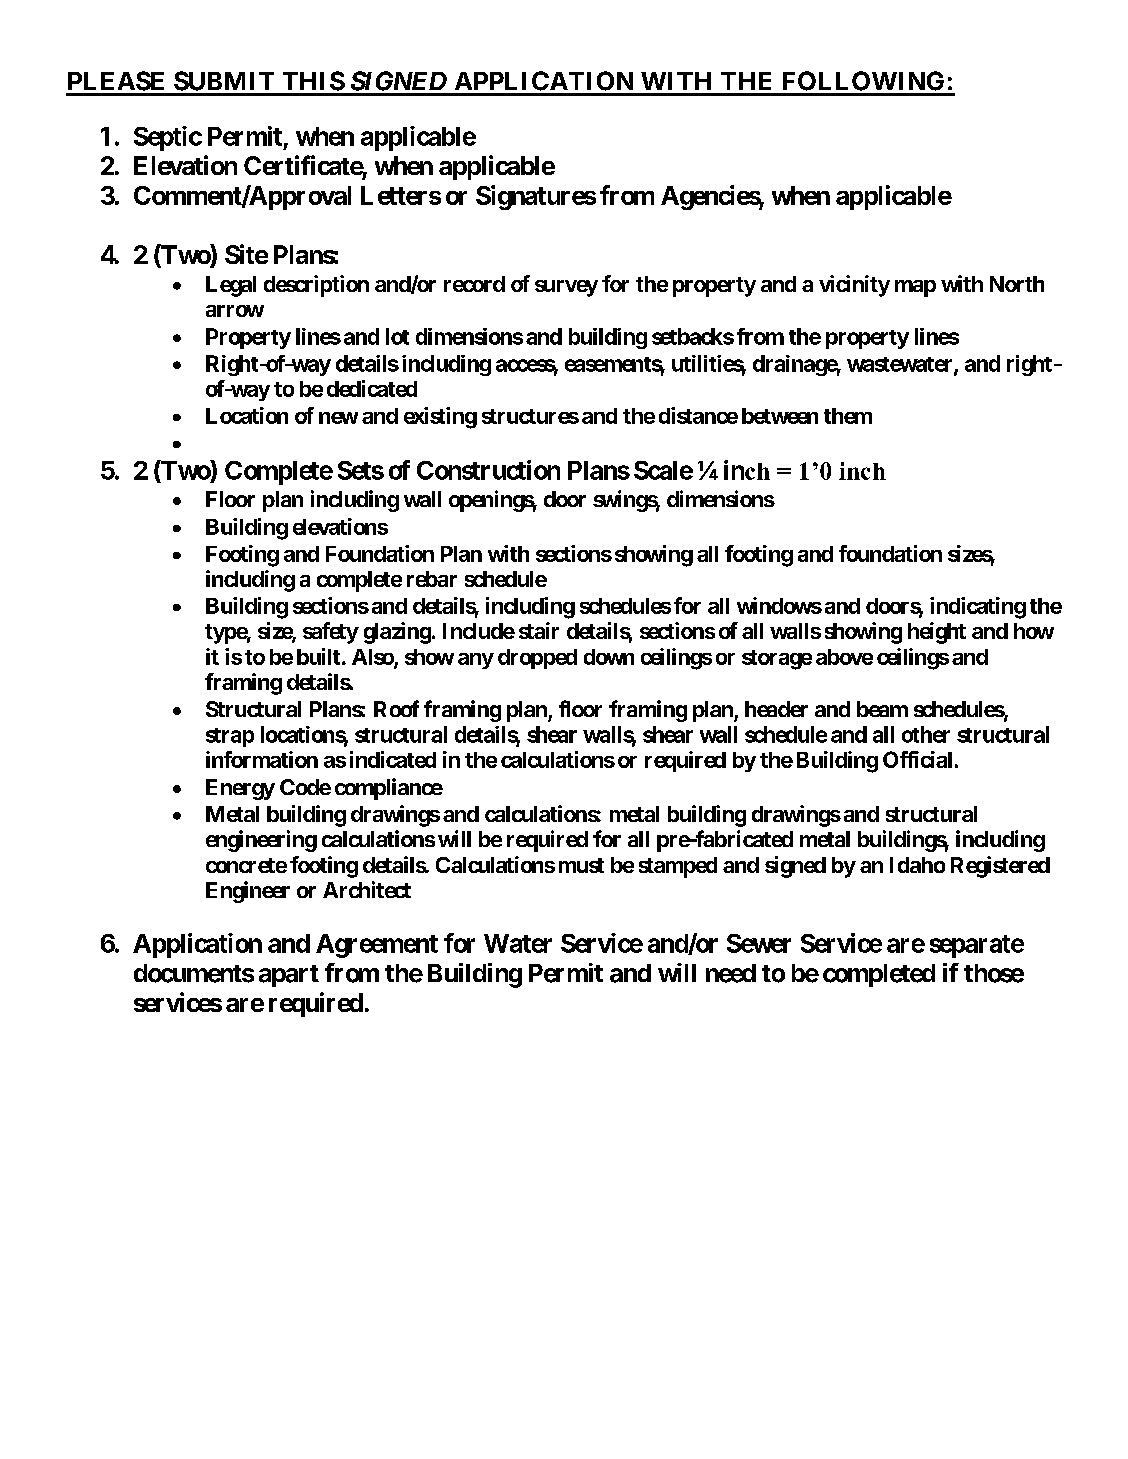 The height and width of the image is (1459, 1128). What do you see at coordinates (609, 657) in the image?
I see `down` at bounding box center [609, 657].
